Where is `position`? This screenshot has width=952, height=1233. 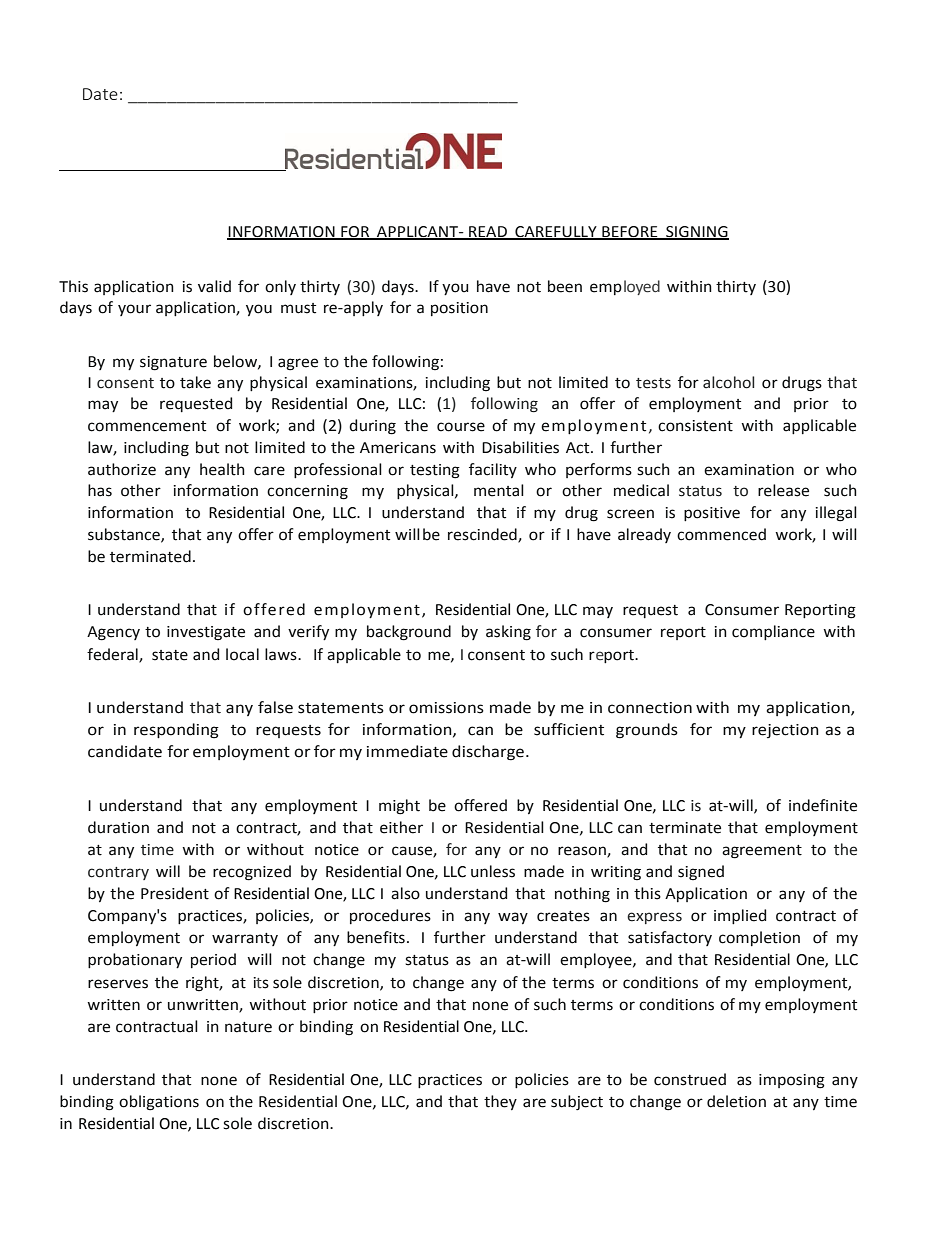 position is located at coordinates (459, 309).
